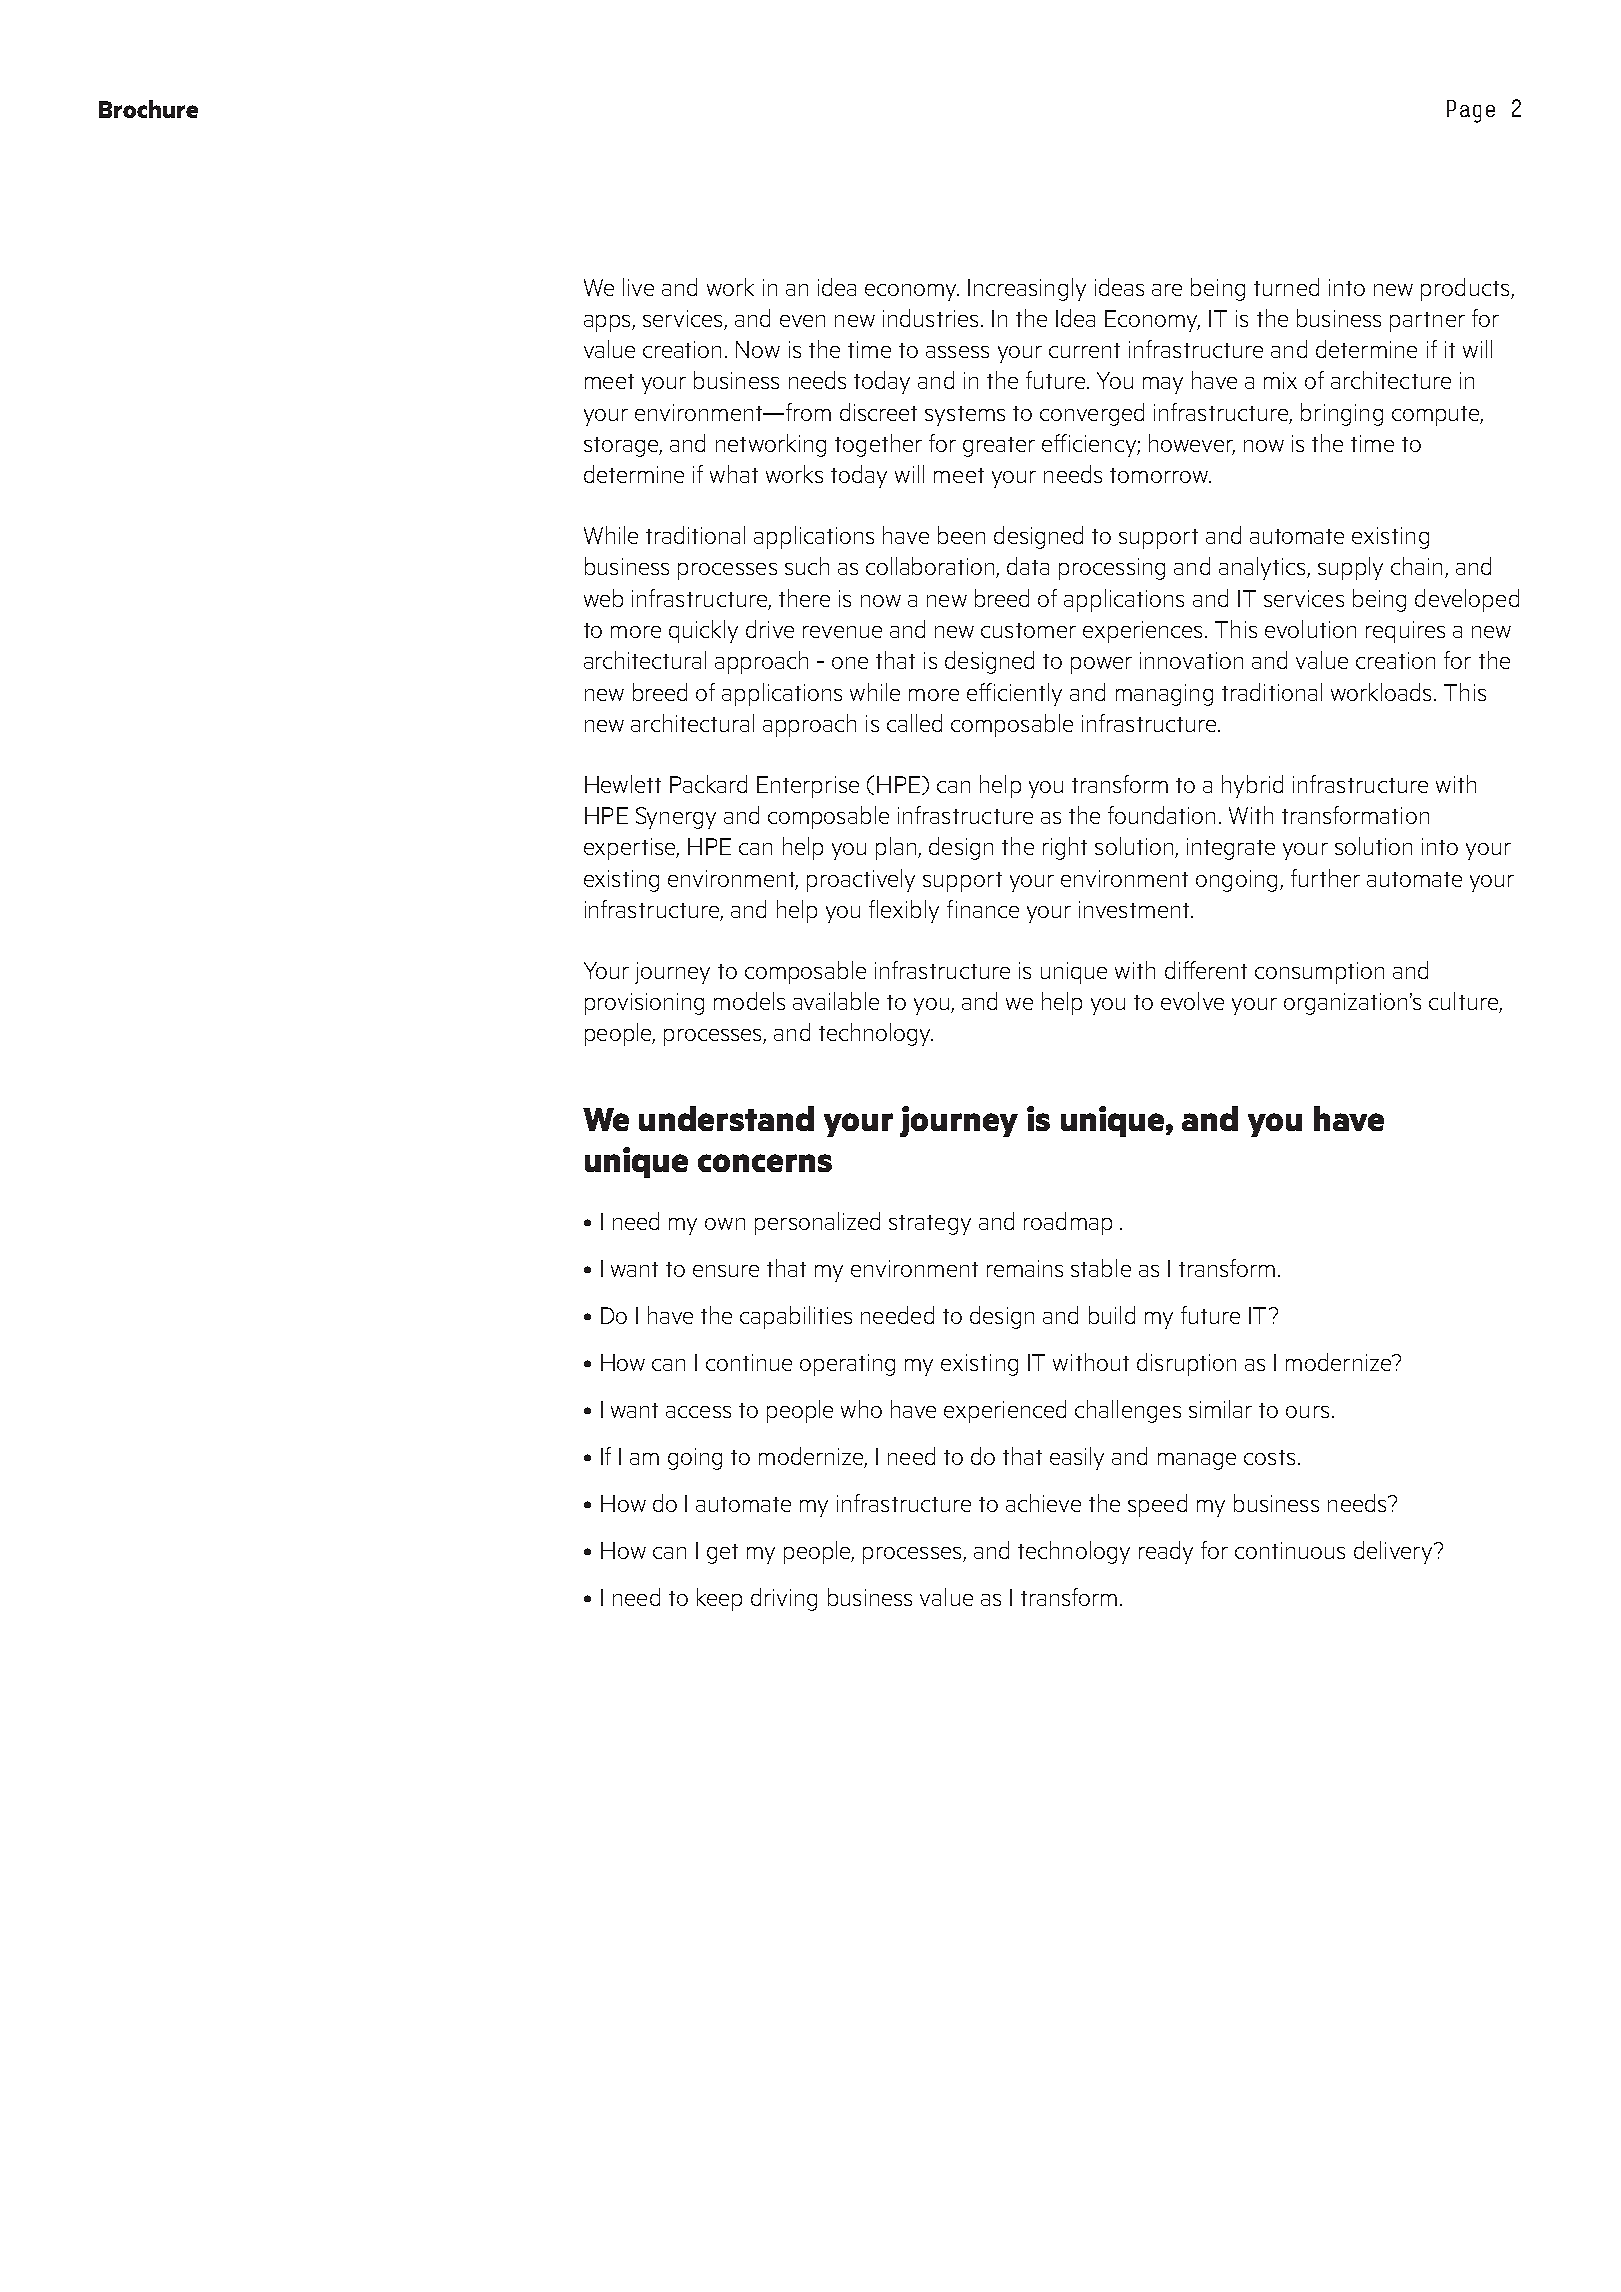  I want to click on Increasingly, so click(1027, 289).
